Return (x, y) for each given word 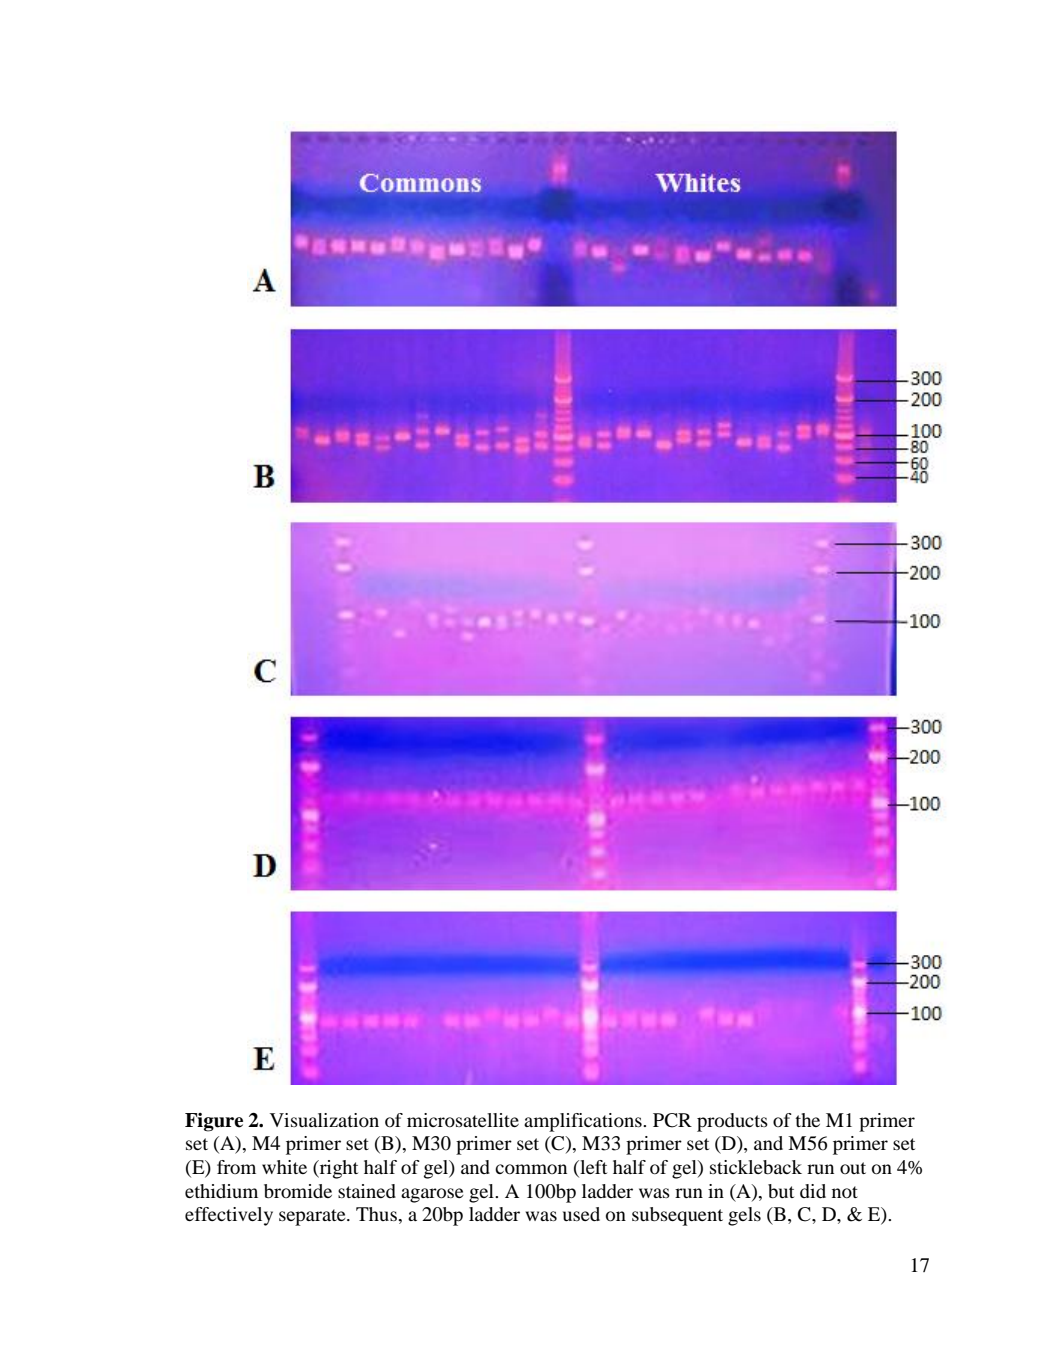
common (531, 1169)
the (807, 1120)
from (236, 1167)
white (284, 1167)
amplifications (584, 1122)
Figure (214, 1122)
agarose (432, 1195)
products (732, 1122)
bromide (298, 1191)
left (592, 1168)
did (813, 1191)
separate (313, 1217)
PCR (672, 1120)
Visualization (324, 1120)
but (781, 1191)
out (853, 1168)
